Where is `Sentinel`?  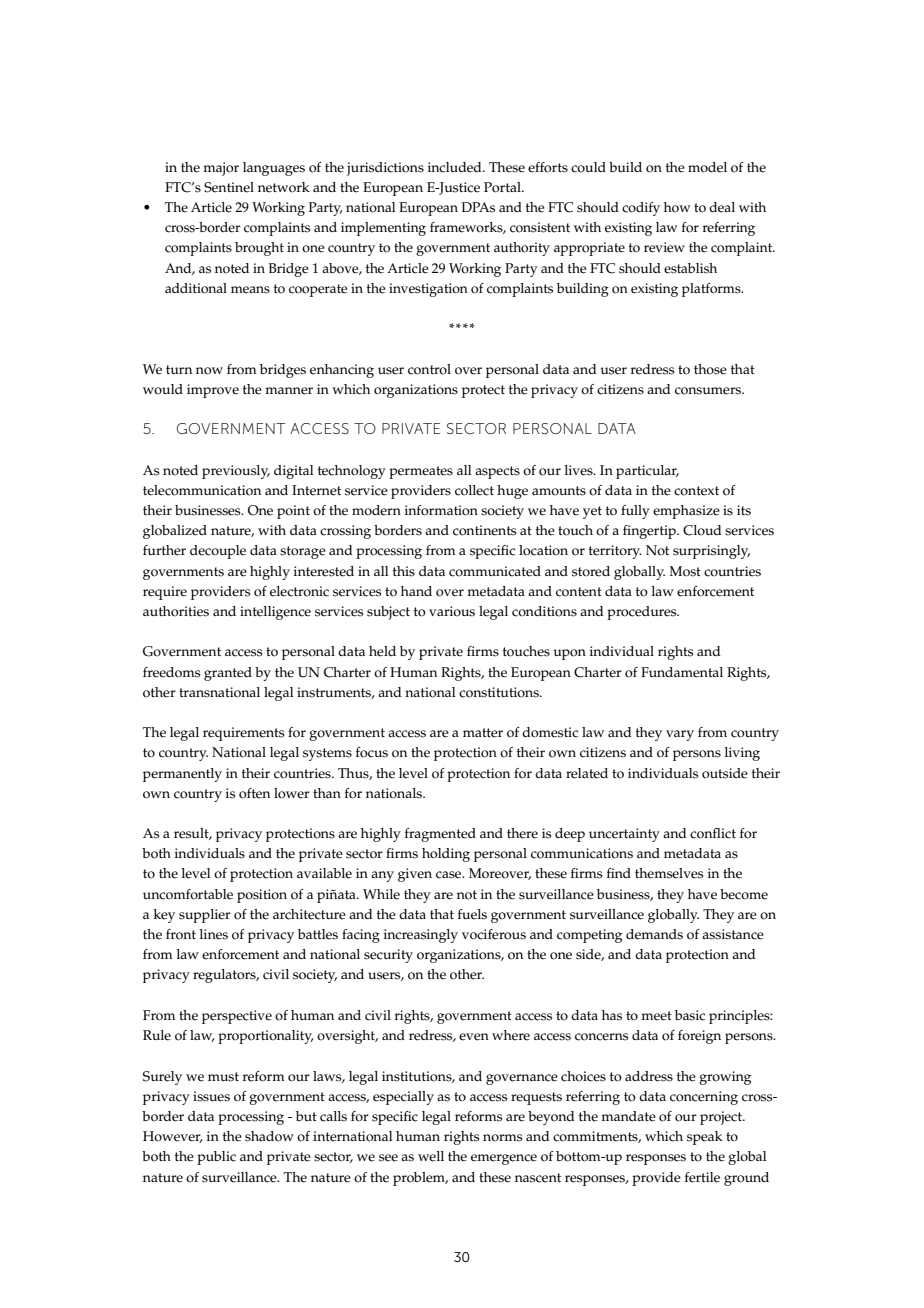
Sentinel is located at coordinates (229, 187).
